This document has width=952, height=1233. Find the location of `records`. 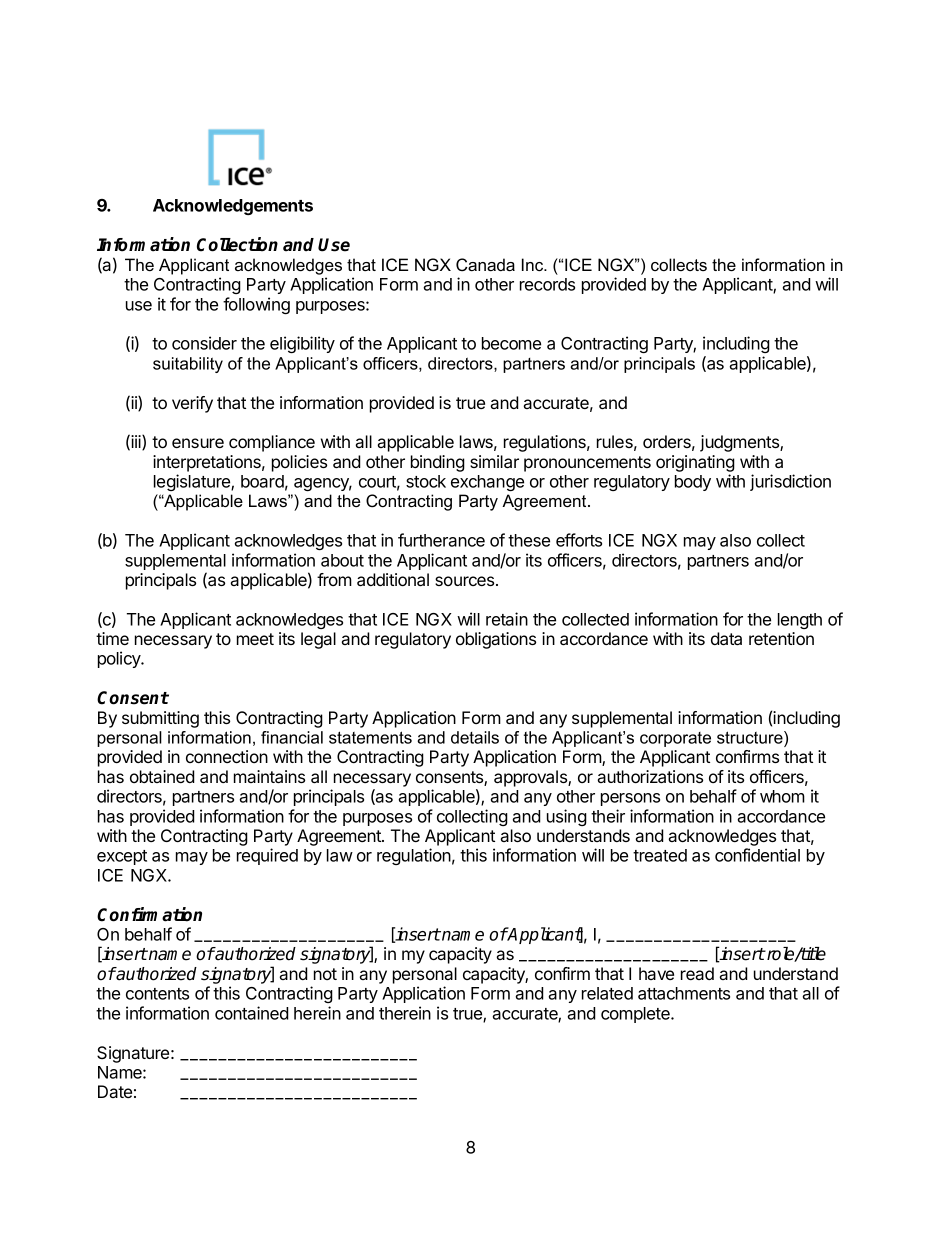

records is located at coordinates (547, 284).
